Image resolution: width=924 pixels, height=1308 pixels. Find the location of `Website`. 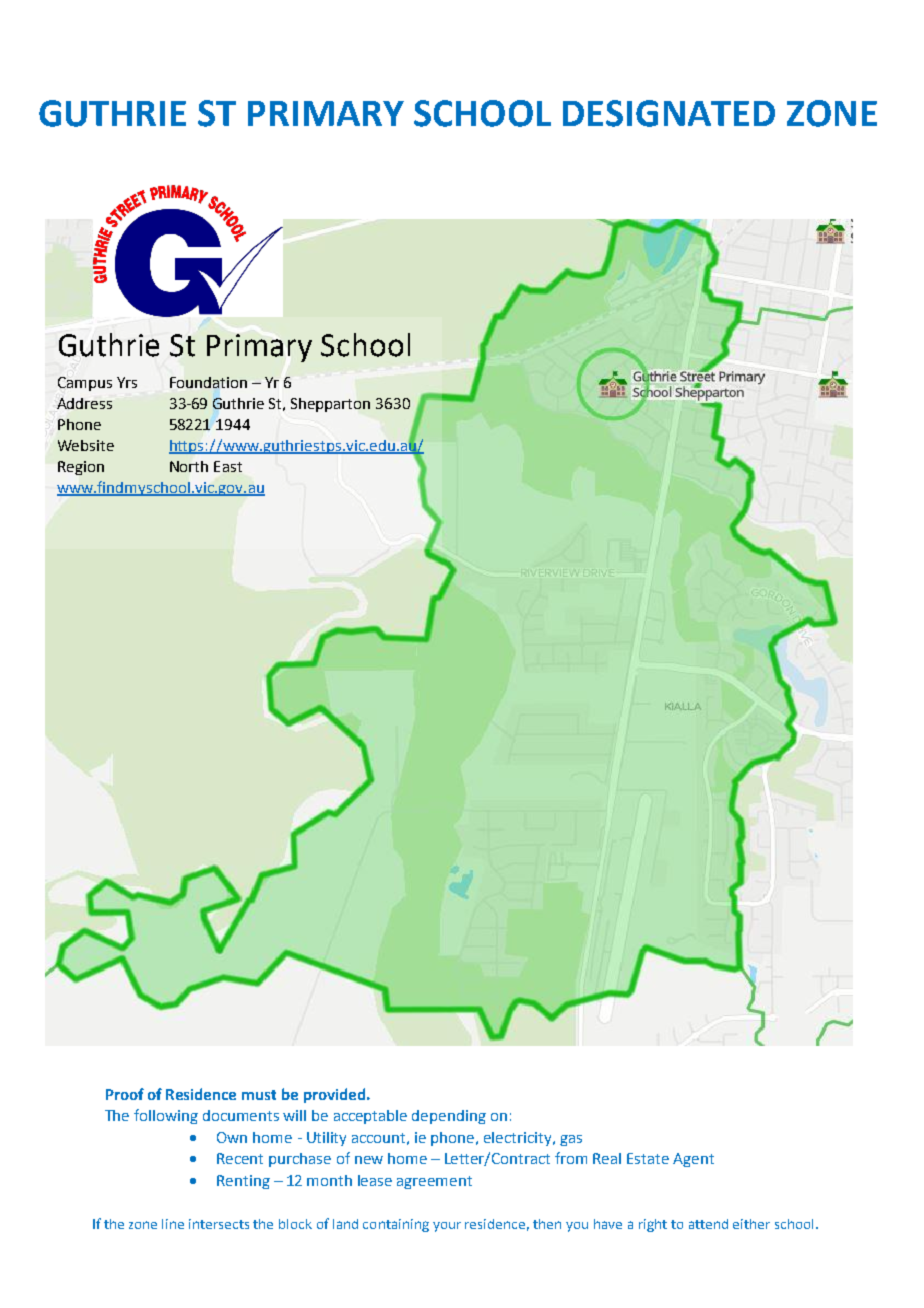

Website is located at coordinates (86, 445).
